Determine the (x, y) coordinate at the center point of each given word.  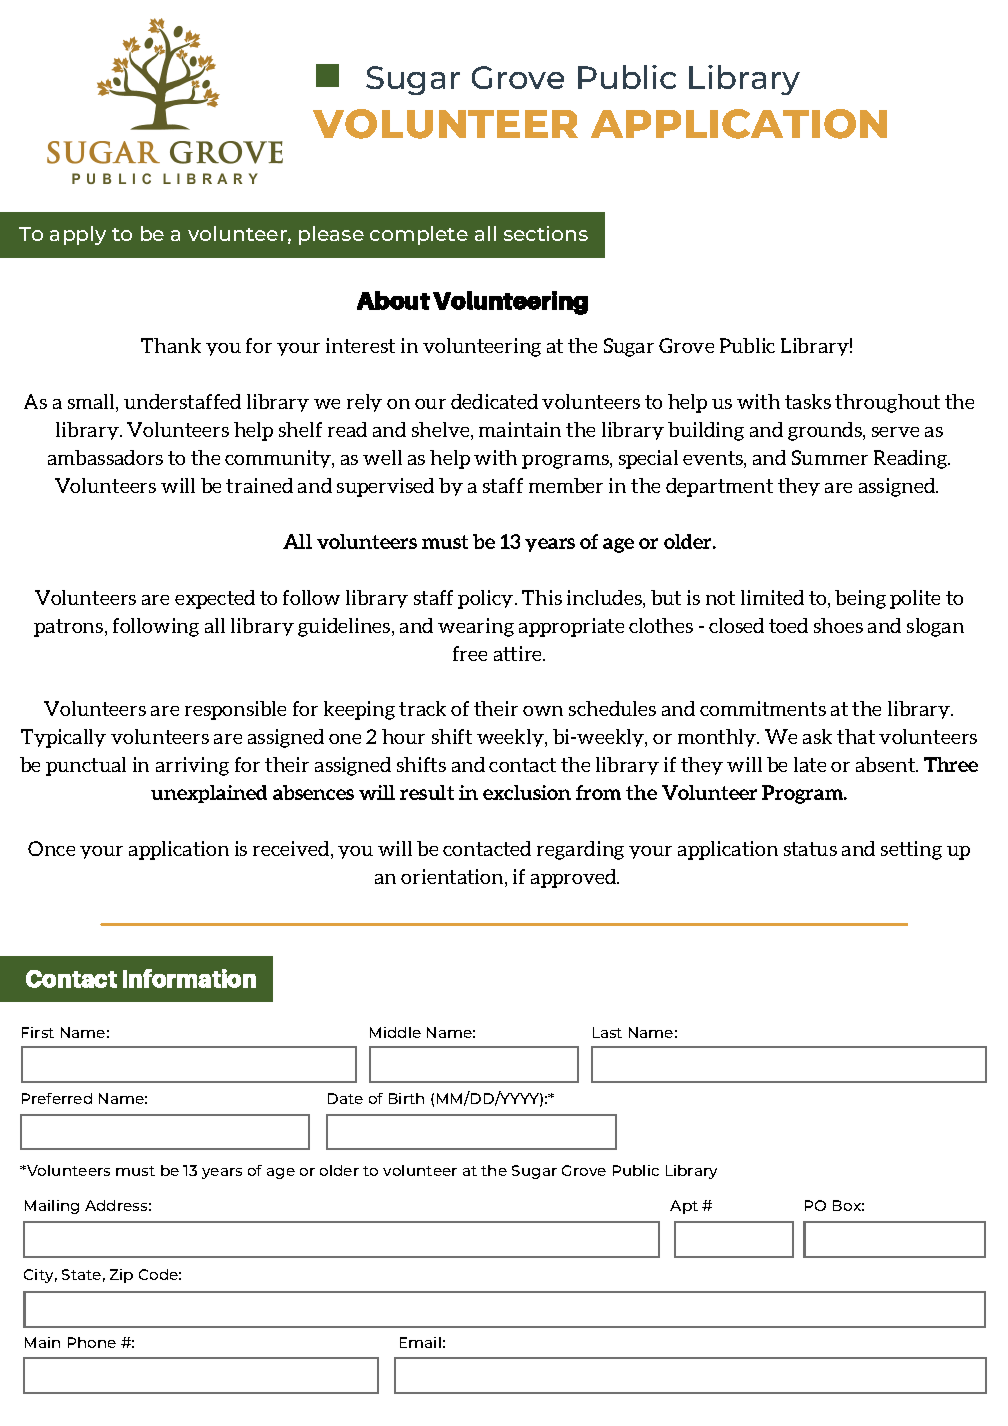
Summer (830, 457)
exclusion (527, 792)
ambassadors (105, 457)
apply (78, 235)
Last (607, 1032)
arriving (192, 766)
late (810, 764)
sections (546, 233)
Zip (121, 1276)
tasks (808, 401)
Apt (684, 1207)
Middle (395, 1032)
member (566, 485)
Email (420, 1342)
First (38, 1032)
